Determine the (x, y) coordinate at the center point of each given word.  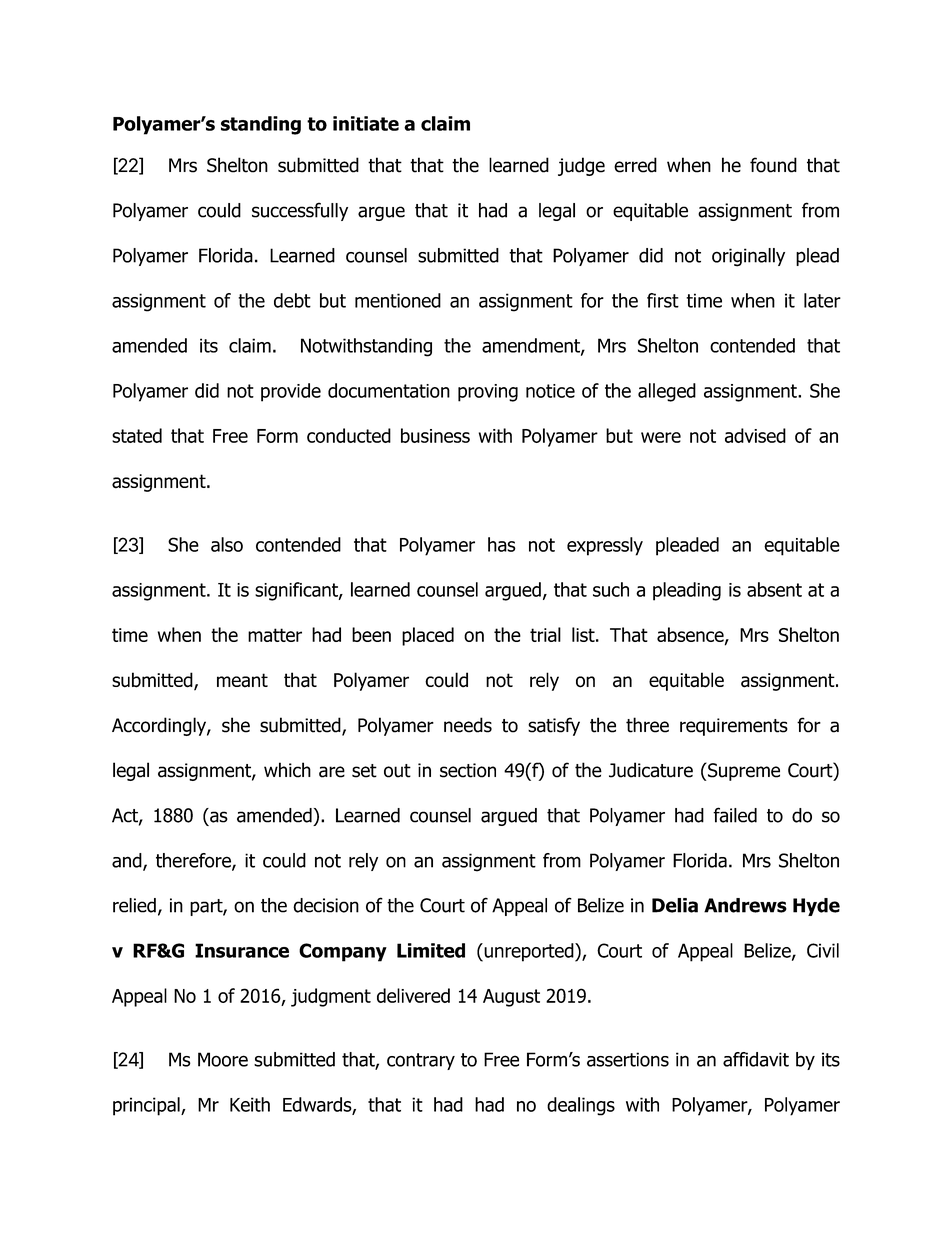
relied (134, 905)
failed (735, 815)
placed (428, 636)
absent (774, 589)
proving (488, 393)
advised (755, 435)
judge (581, 166)
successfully (300, 211)
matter (275, 635)
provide (291, 392)
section (468, 770)
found (773, 165)
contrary (421, 1061)
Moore (223, 1059)
